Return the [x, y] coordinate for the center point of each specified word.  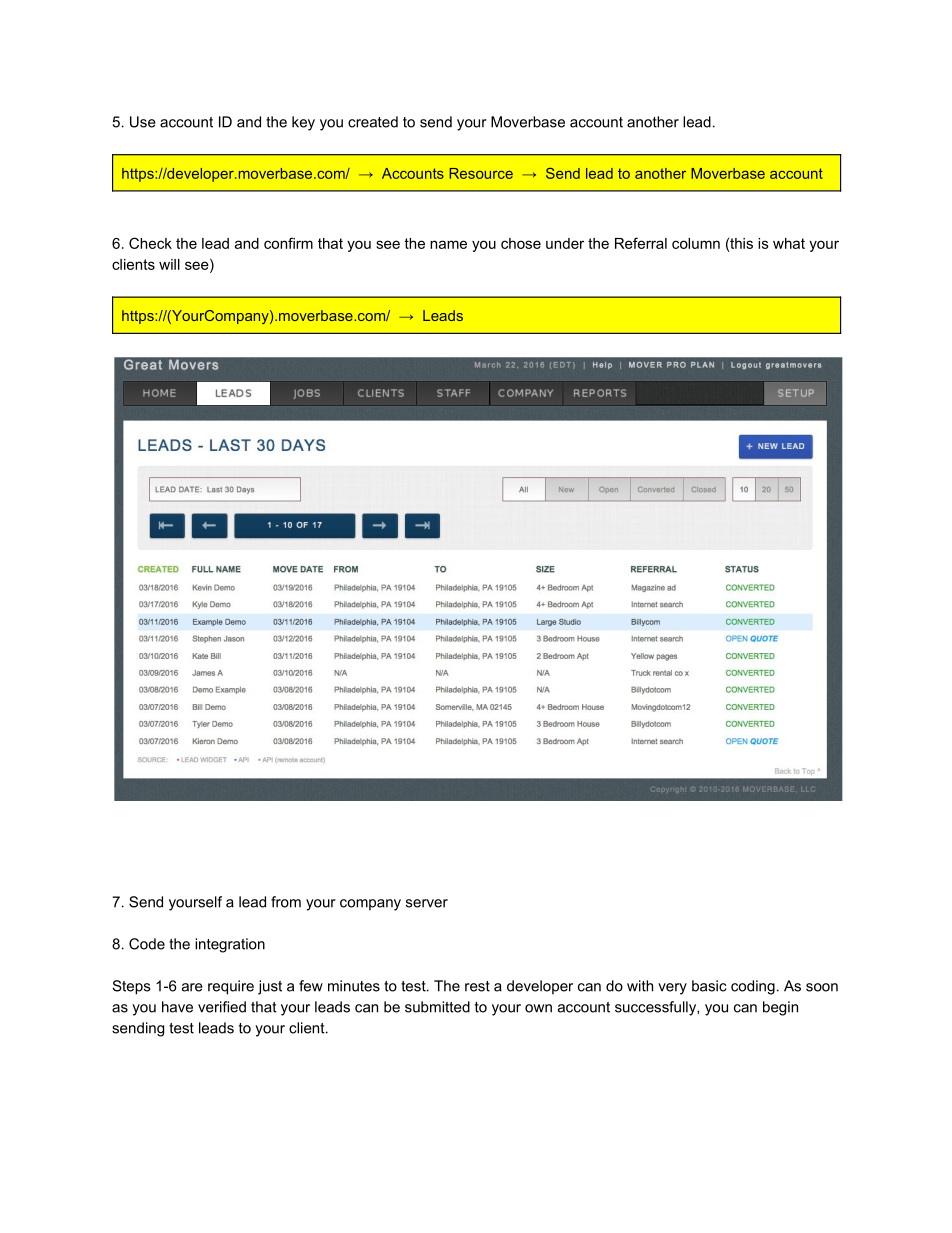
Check [150, 243]
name [448, 244]
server [427, 903]
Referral [641, 243]
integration [230, 945]
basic [709, 986]
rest [477, 986]
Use [143, 122]
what [789, 243]
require [231, 987]
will [169, 264]
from [286, 902]
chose [521, 243]
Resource [481, 173]
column [696, 243]
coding [753, 987]
